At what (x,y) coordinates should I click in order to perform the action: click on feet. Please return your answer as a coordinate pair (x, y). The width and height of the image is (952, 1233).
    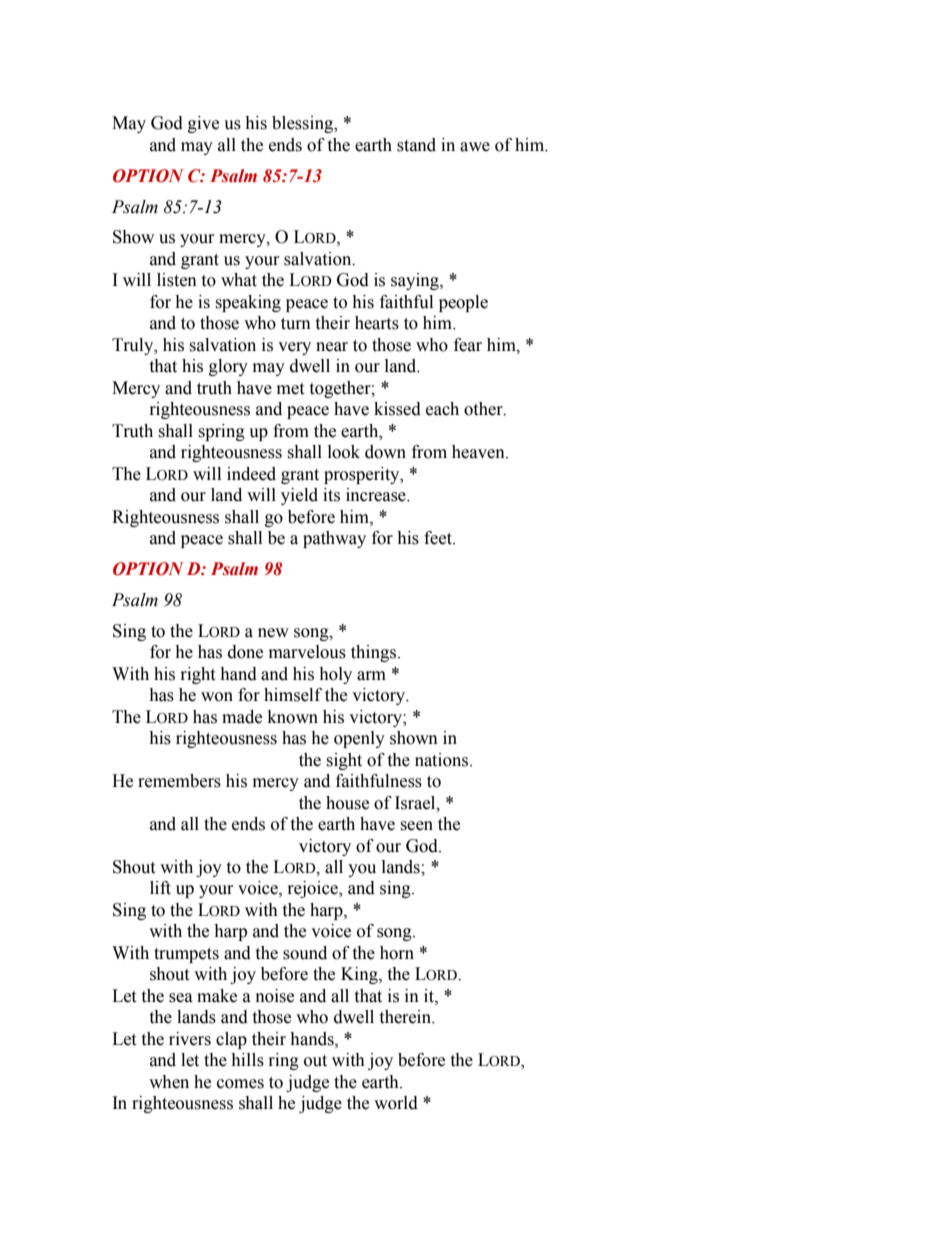
    Looking at the image, I should click on (439, 538).
